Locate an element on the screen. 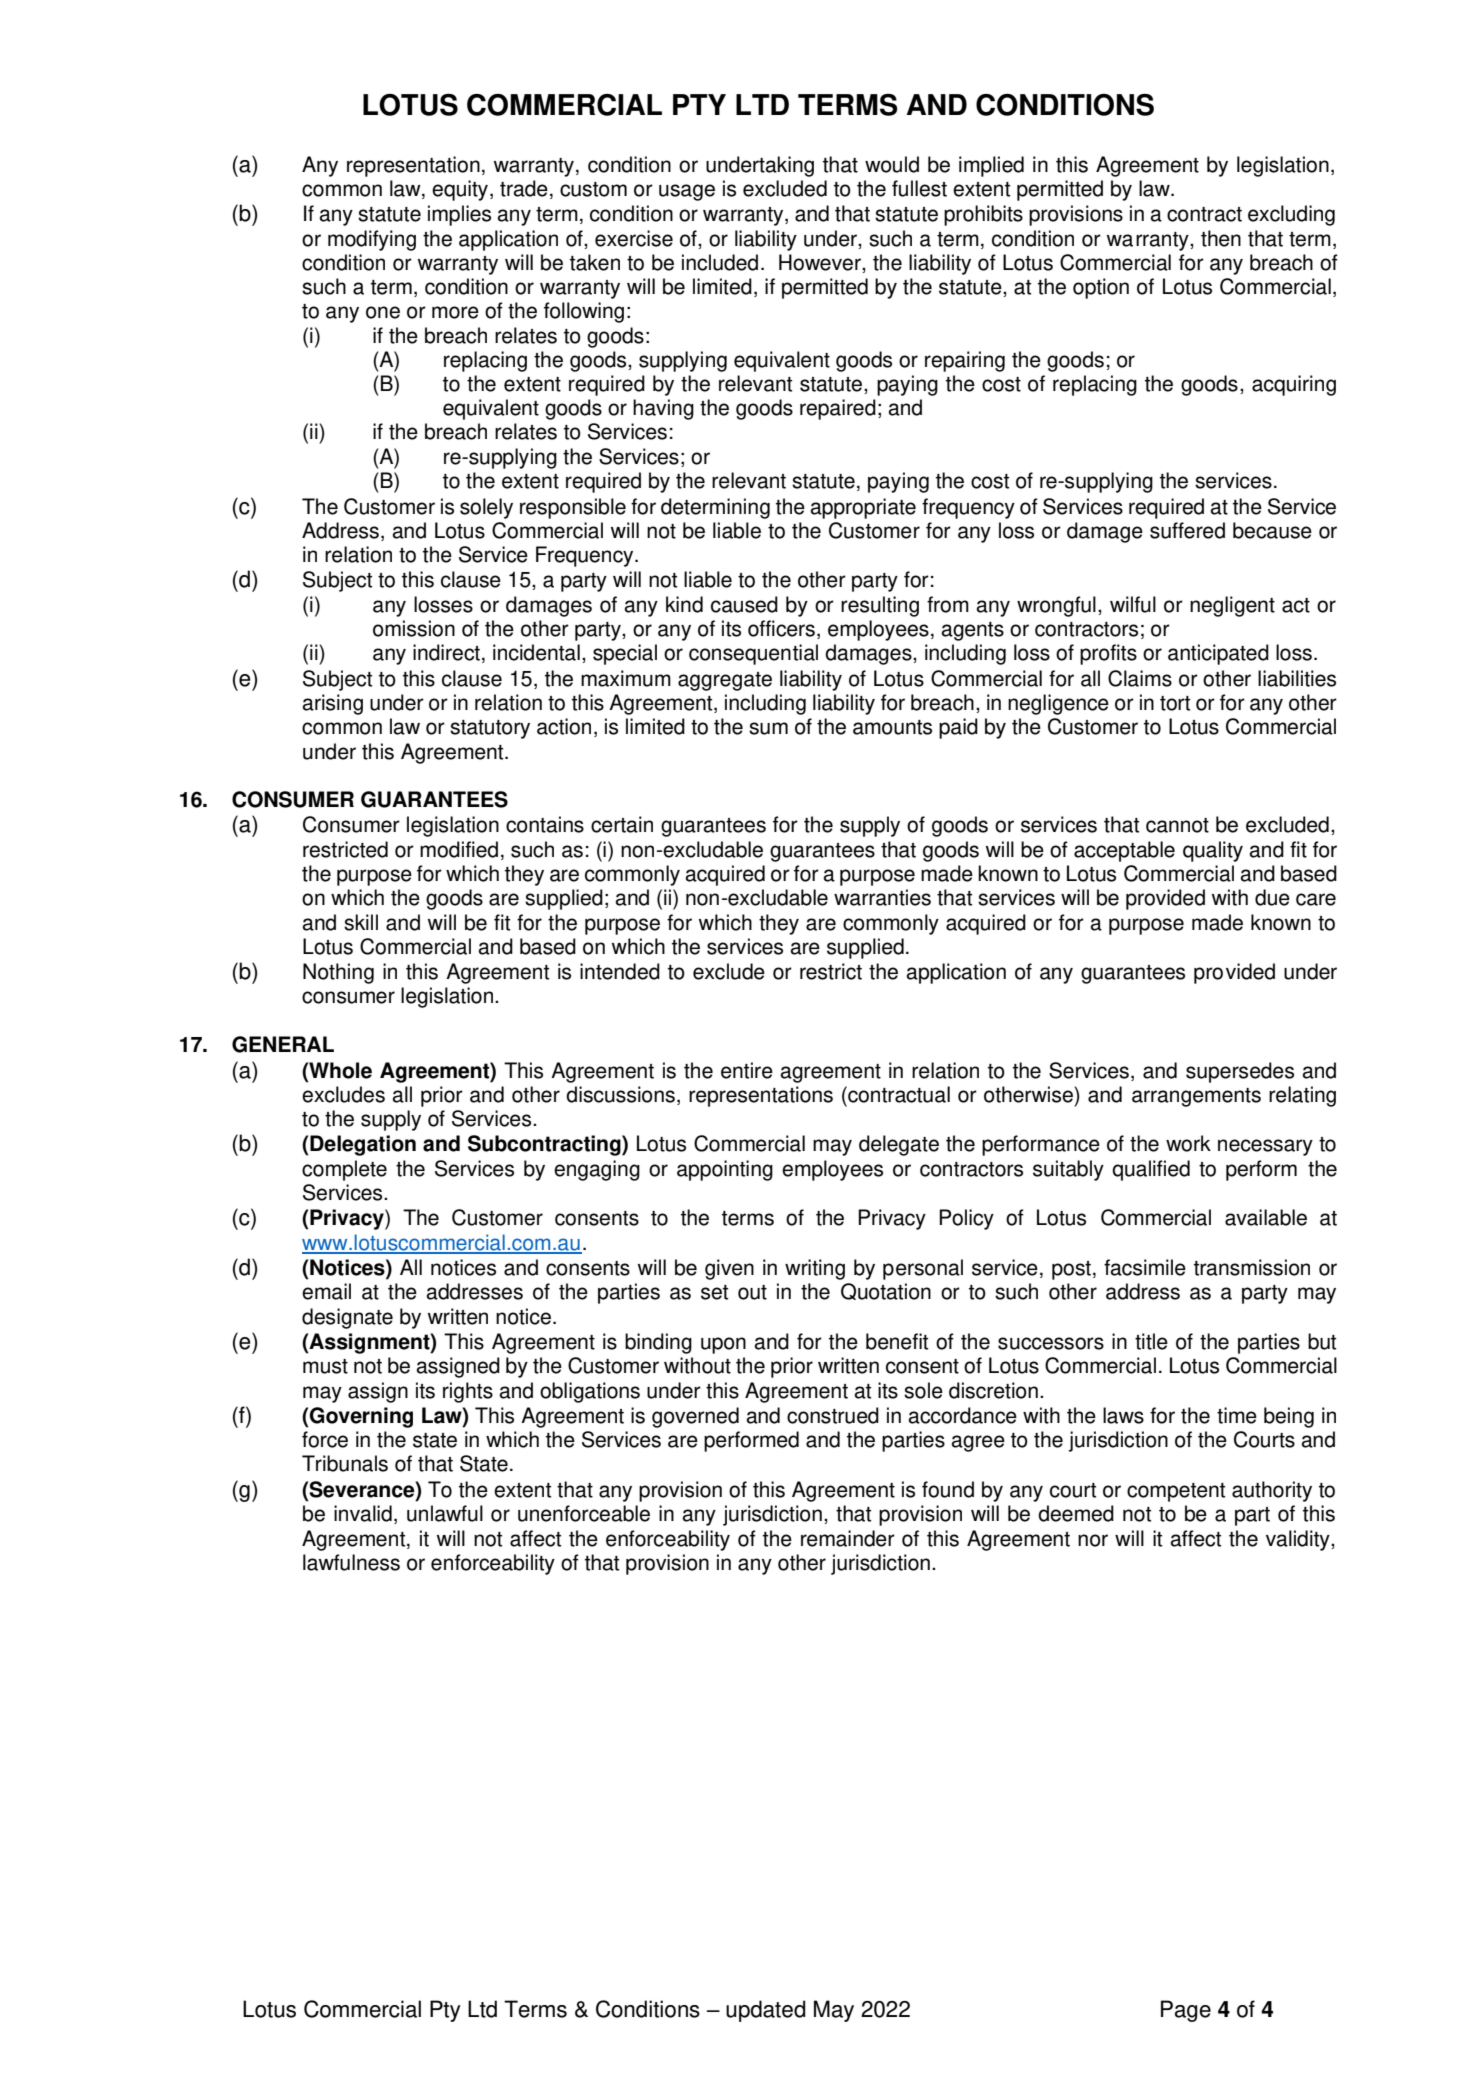 This screenshot has width=1478, height=2090. Delegation is located at coordinates (363, 1145).
